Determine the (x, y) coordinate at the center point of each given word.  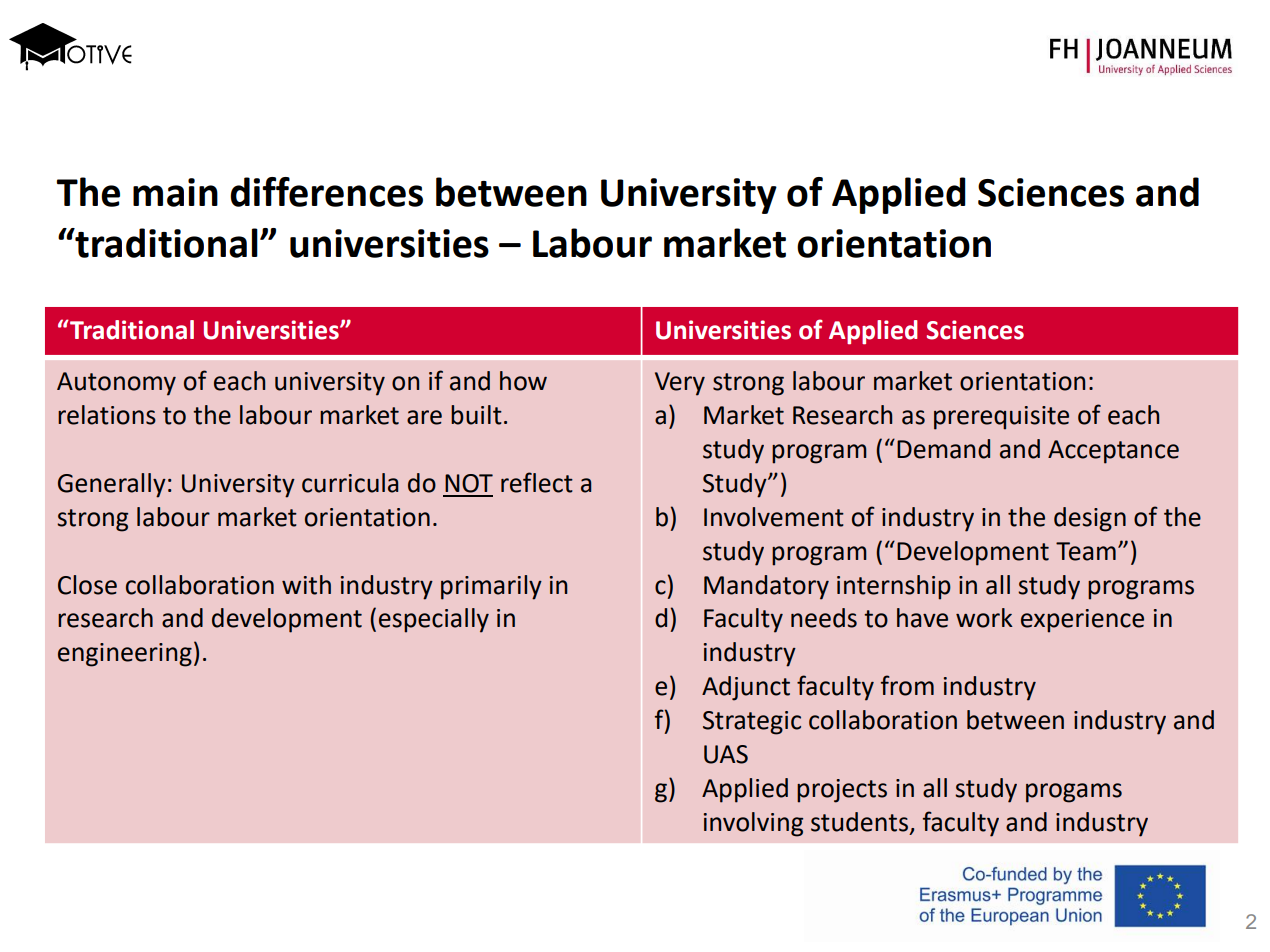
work (984, 618)
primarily (491, 587)
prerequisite (1001, 418)
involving (753, 824)
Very (680, 384)
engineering (125, 655)
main (175, 192)
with (306, 585)
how (523, 381)
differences (326, 192)
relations (107, 415)
